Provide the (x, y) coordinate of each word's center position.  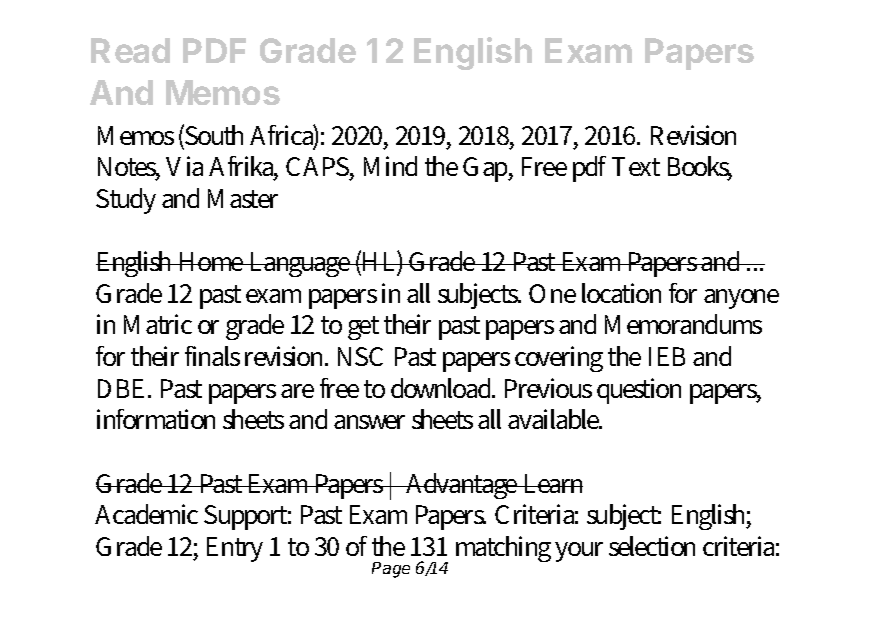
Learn (552, 483)
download (443, 388)
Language (300, 264)
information (156, 419)
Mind (390, 166)
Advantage (462, 486)
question (639, 391)
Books (700, 168)
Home (211, 261)
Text (636, 166)
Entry (235, 549)
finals (212, 356)
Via (184, 166)
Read (130, 50)
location (621, 293)
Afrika (243, 168)
